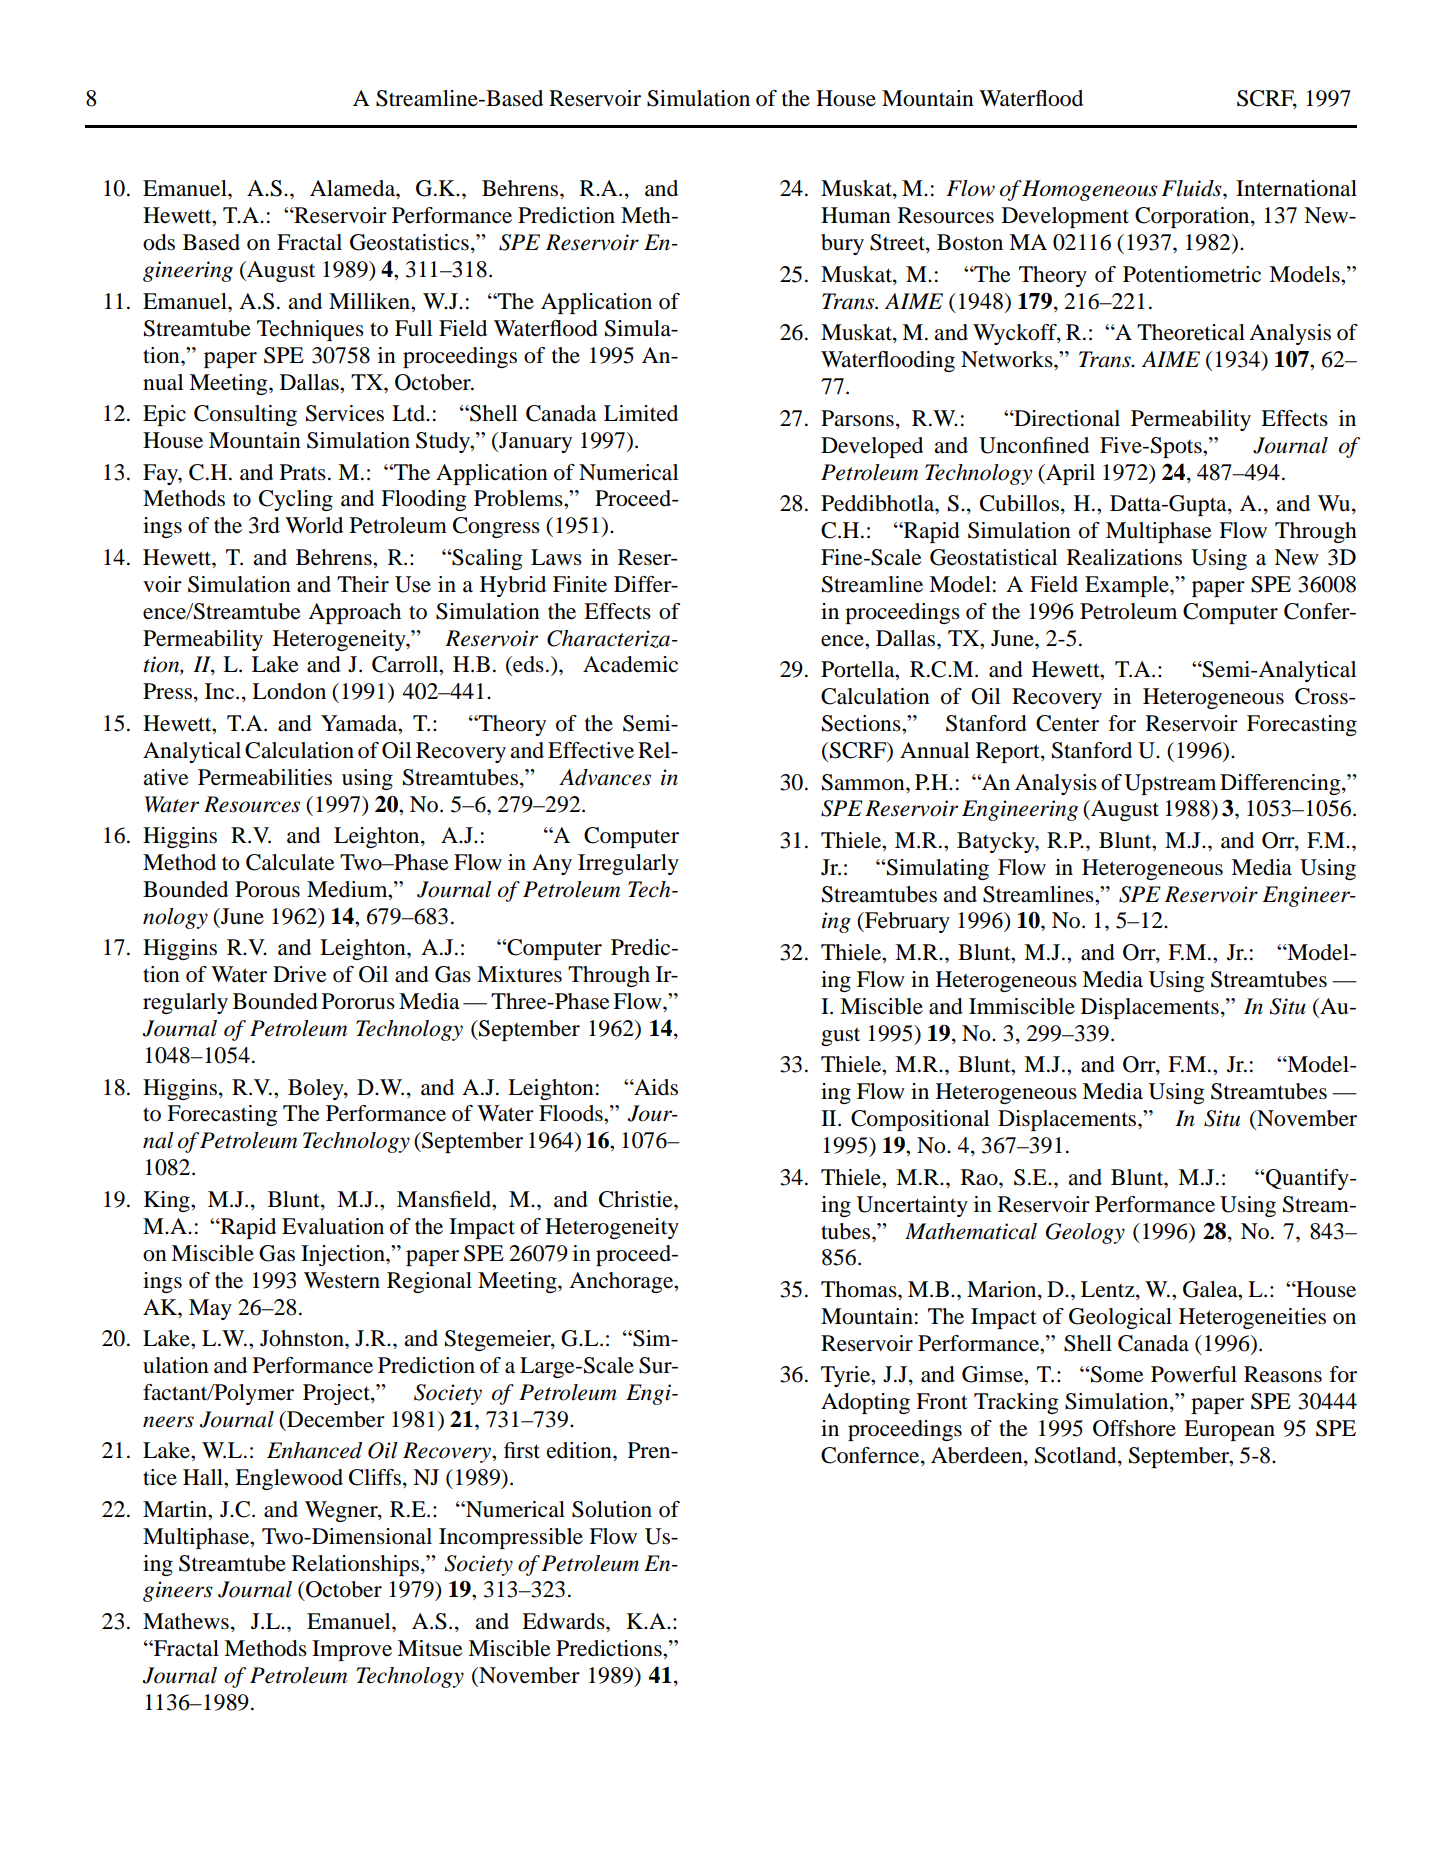 This document has width=1446, height=1871. What do you see at coordinates (303, 1338) in the document?
I see `Johnston` at bounding box center [303, 1338].
